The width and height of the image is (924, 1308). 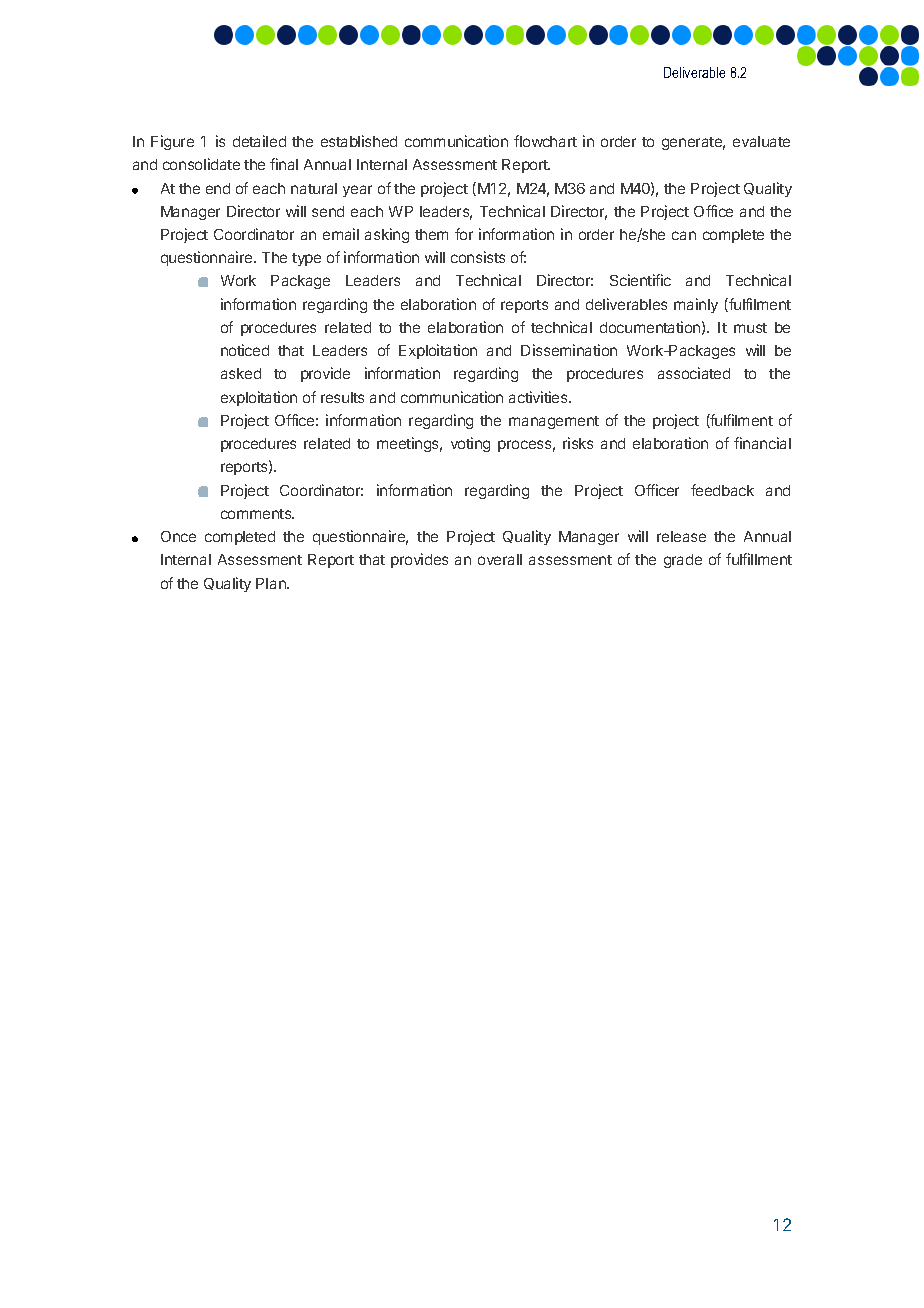 I want to click on evaluate, so click(x=761, y=141).
